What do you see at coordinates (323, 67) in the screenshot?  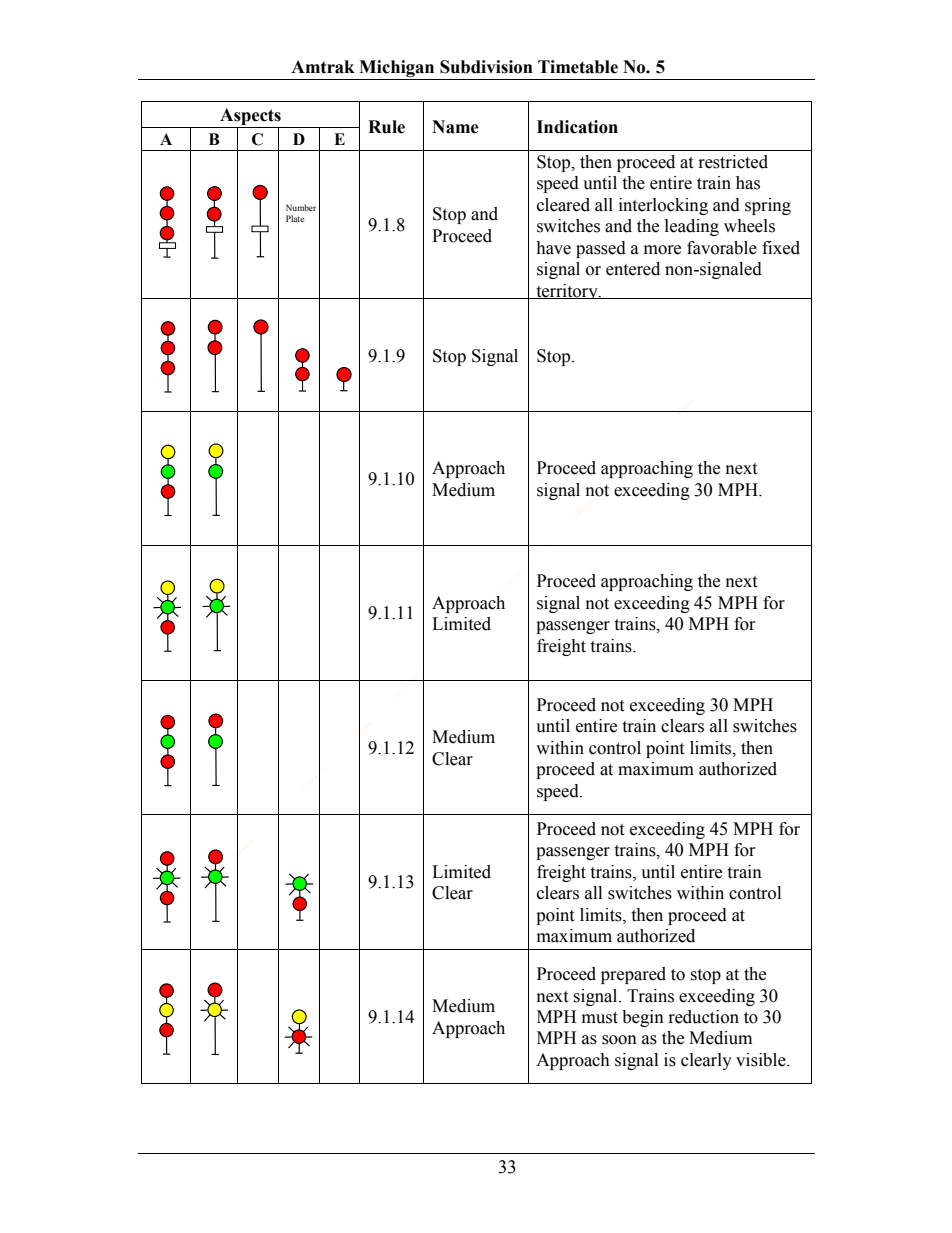 I see `Amtrak` at bounding box center [323, 67].
